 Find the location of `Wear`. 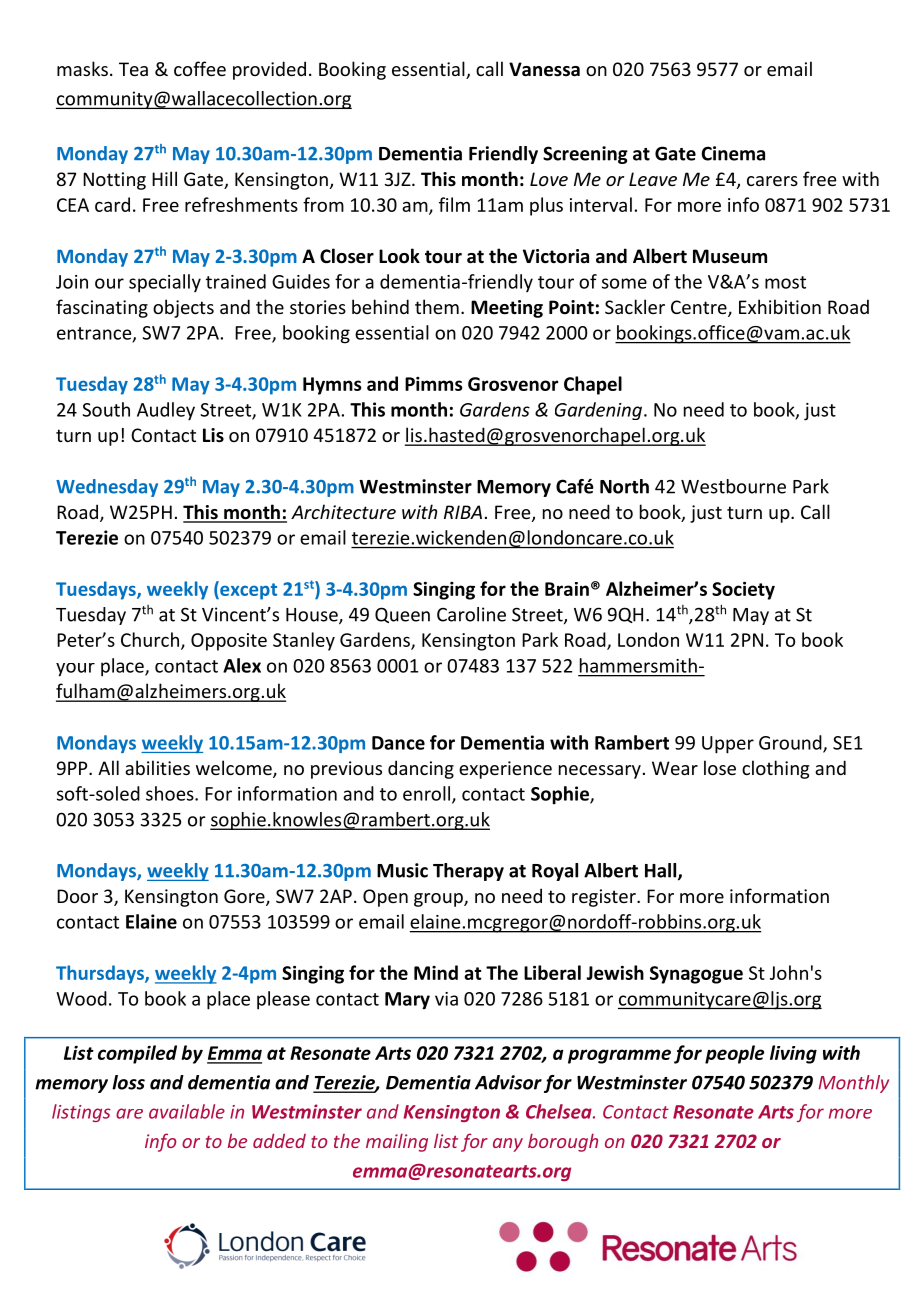

Wear is located at coordinates (675, 768).
